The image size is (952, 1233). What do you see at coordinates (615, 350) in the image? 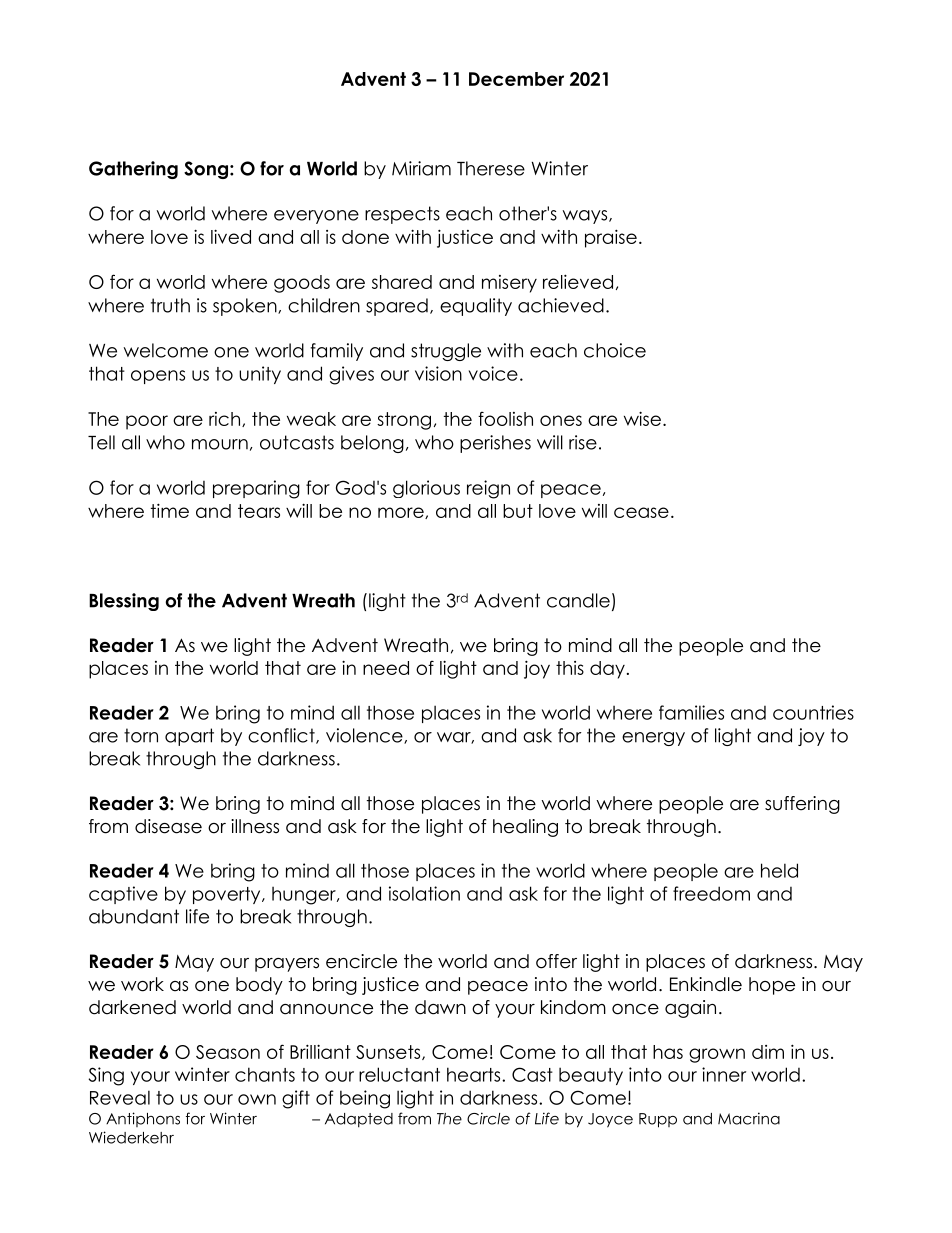
I see `choice` at bounding box center [615, 350].
